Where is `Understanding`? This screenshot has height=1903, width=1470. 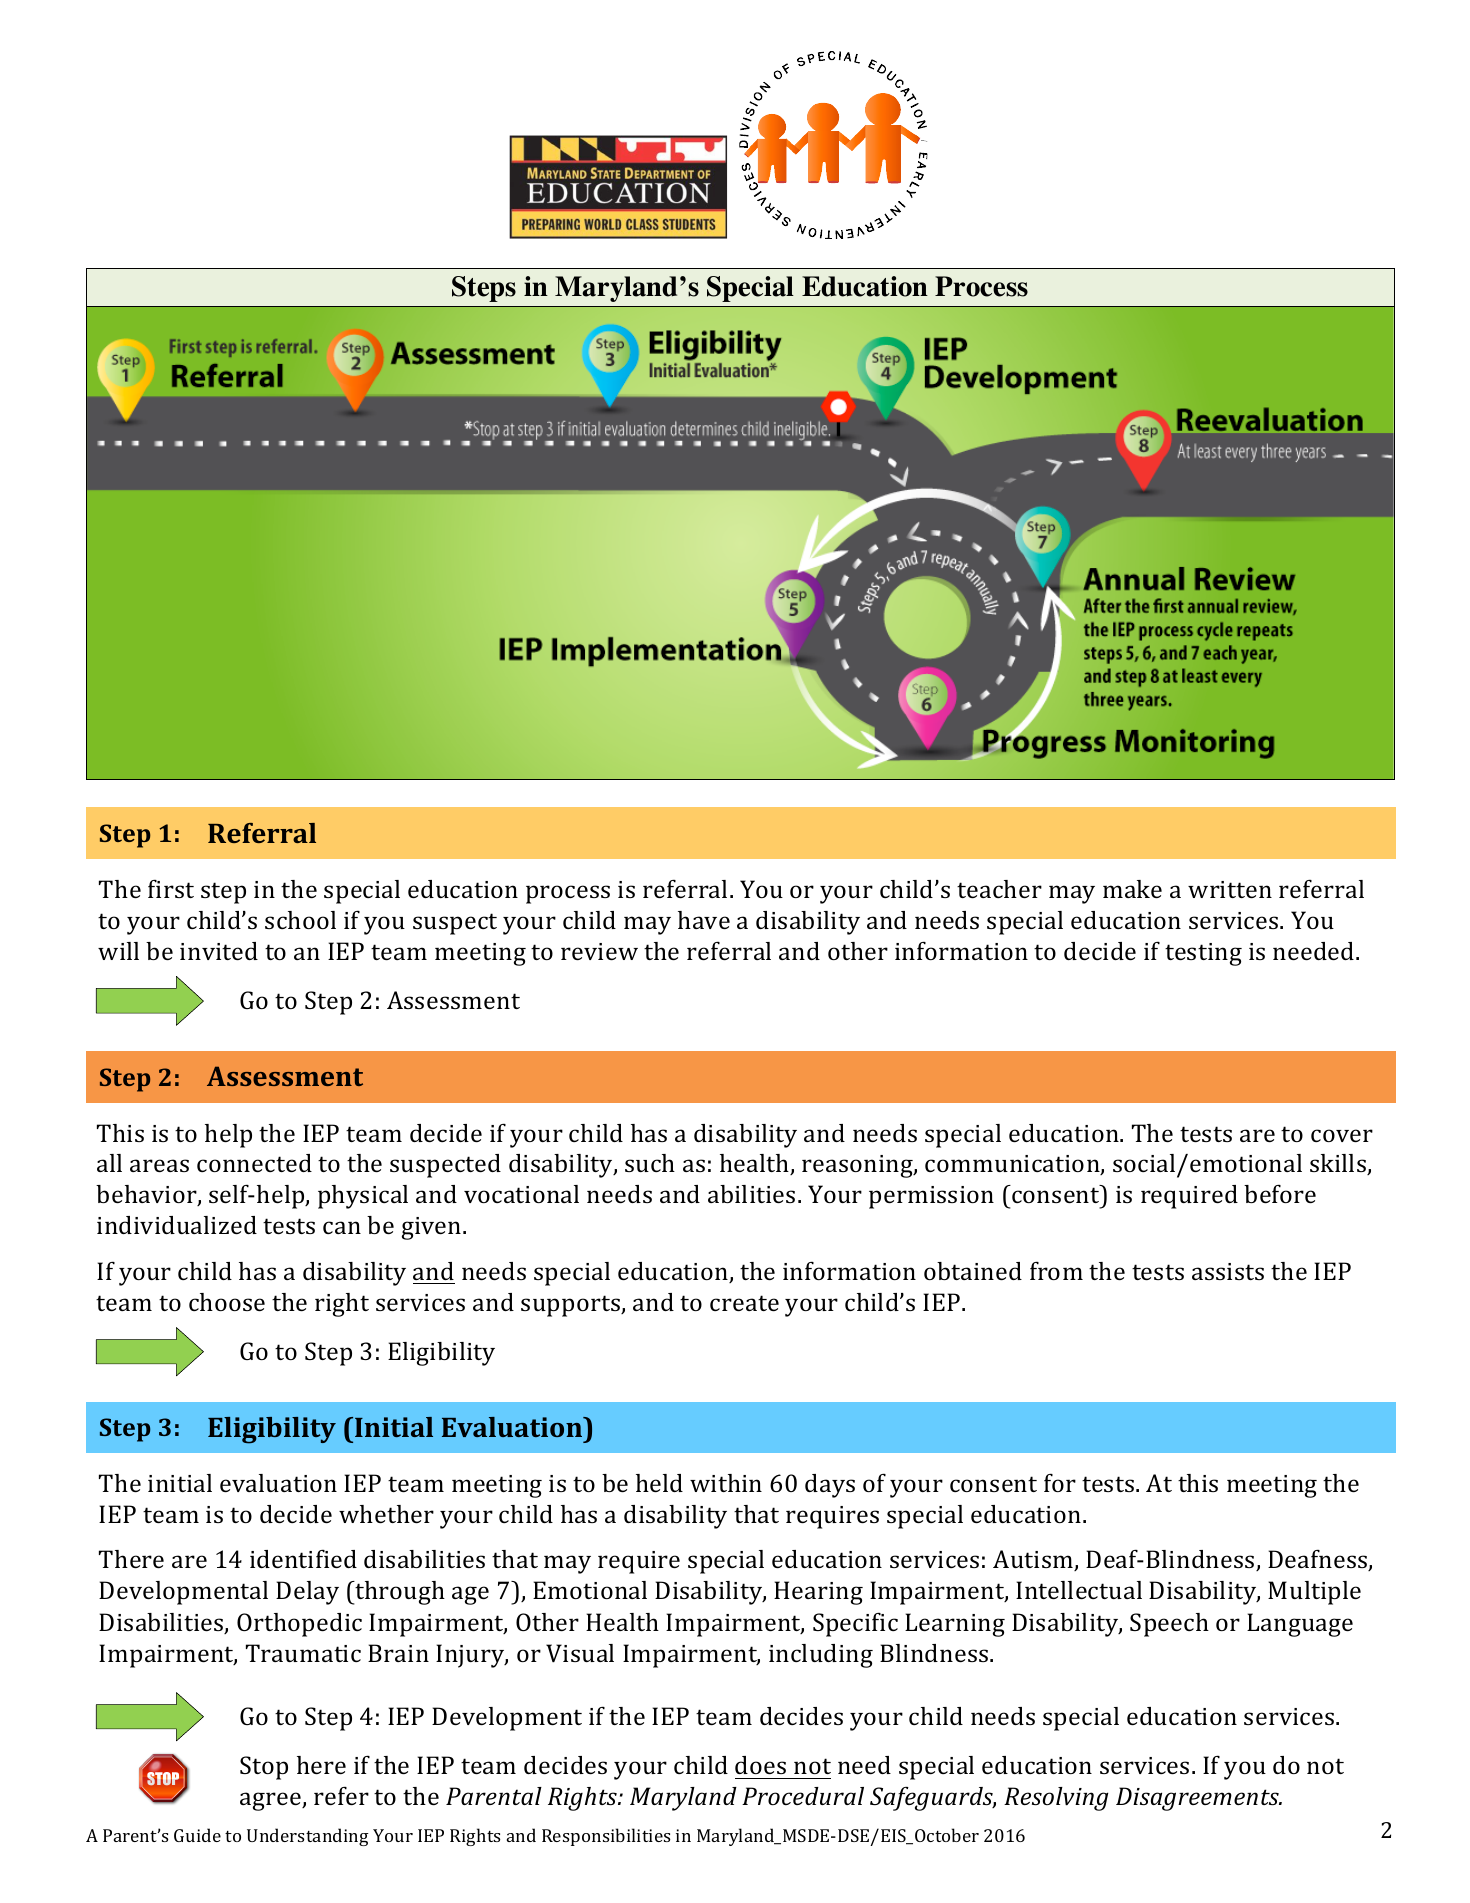
Understanding is located at coordinates (308, 1837).
